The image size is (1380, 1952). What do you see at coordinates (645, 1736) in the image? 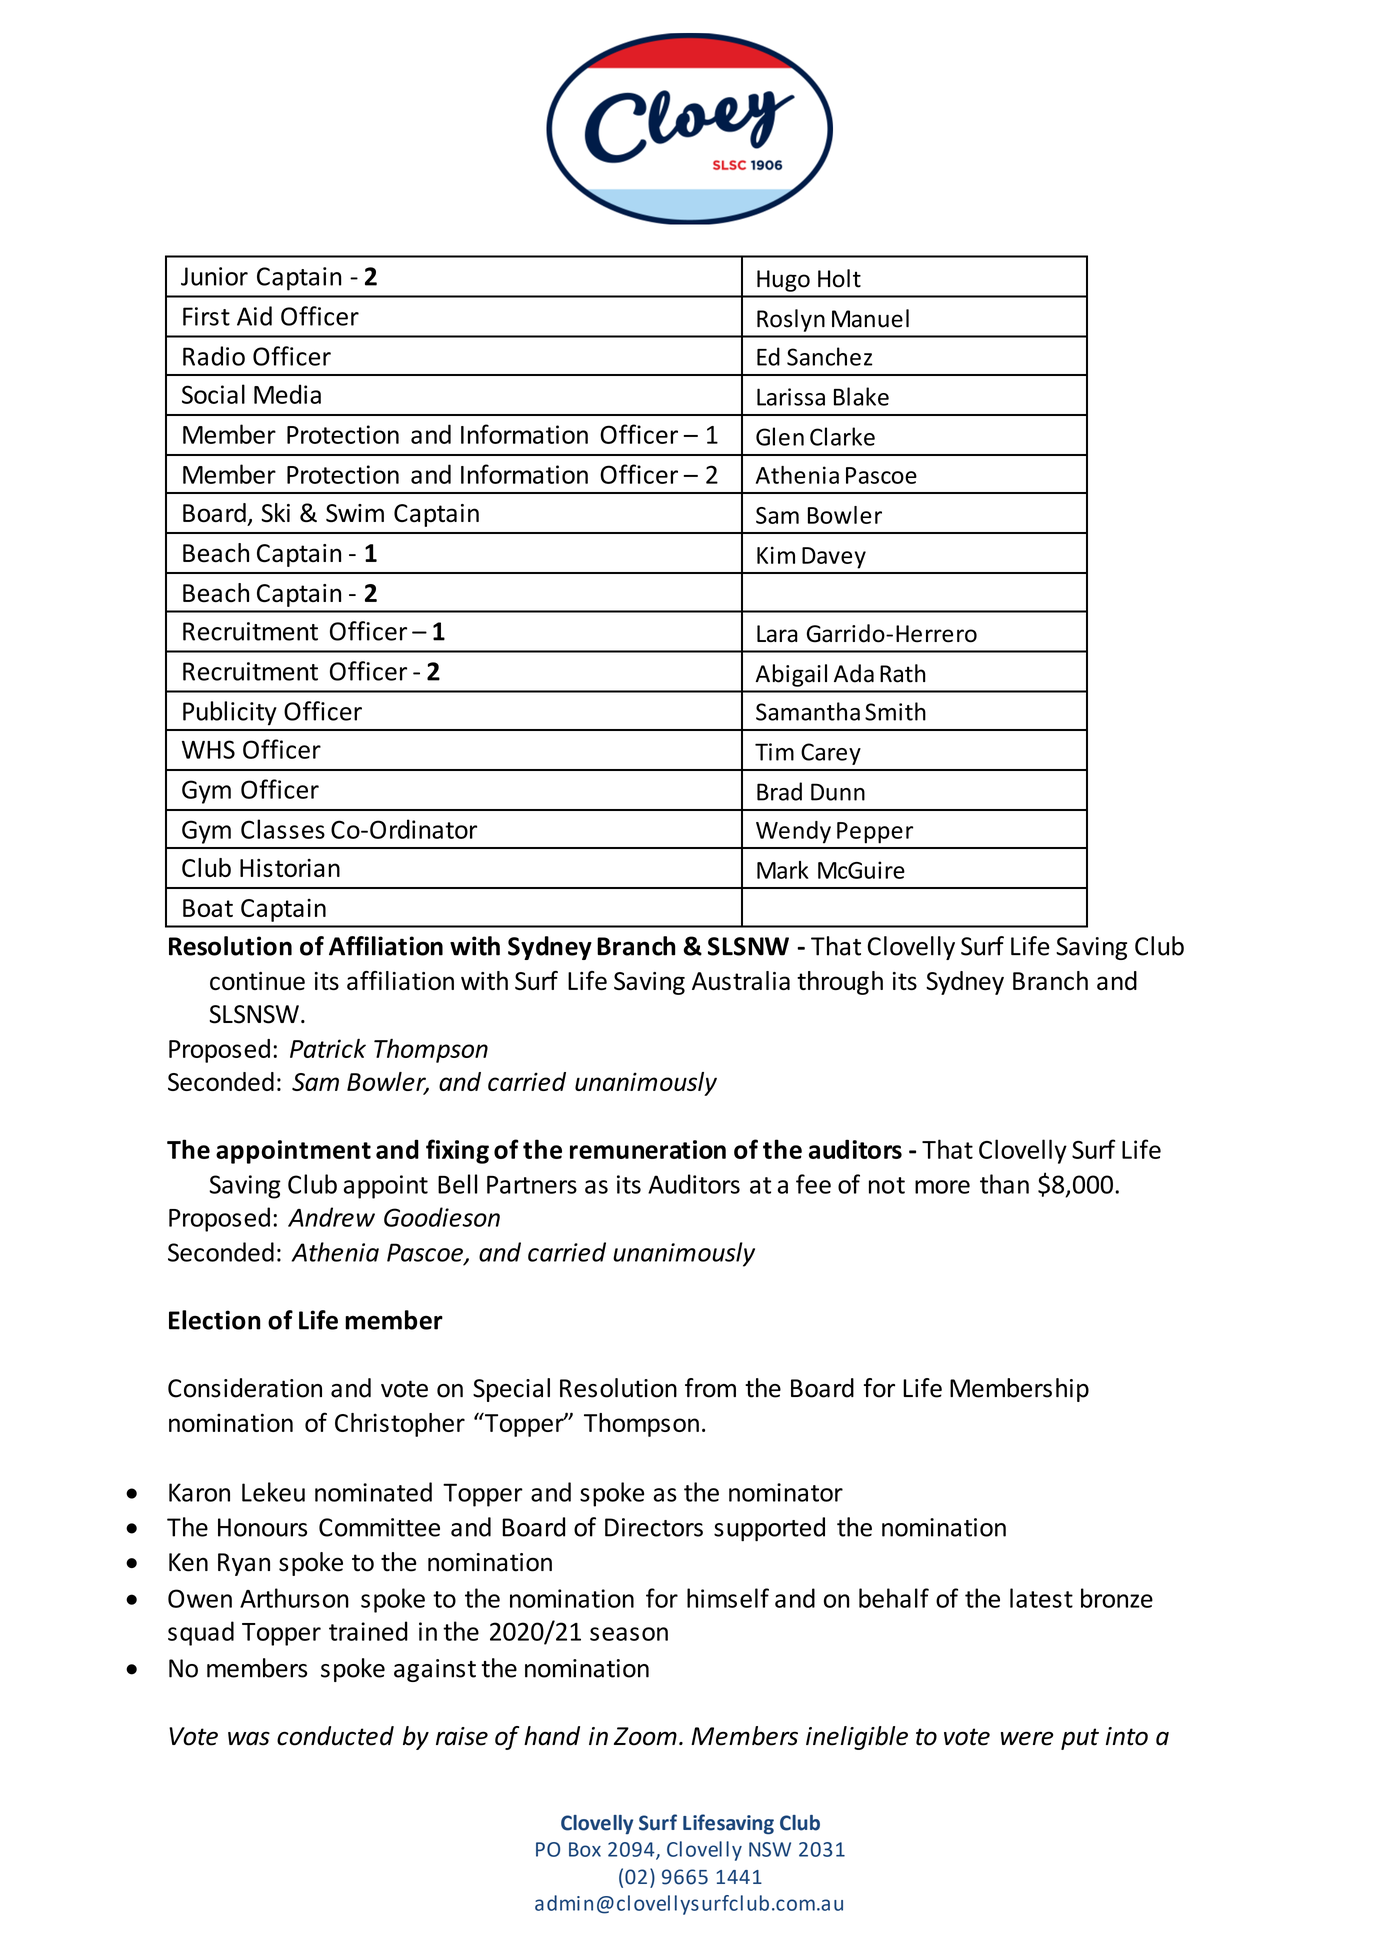
I see `Zoom` at bounding box center [645, 1736].
